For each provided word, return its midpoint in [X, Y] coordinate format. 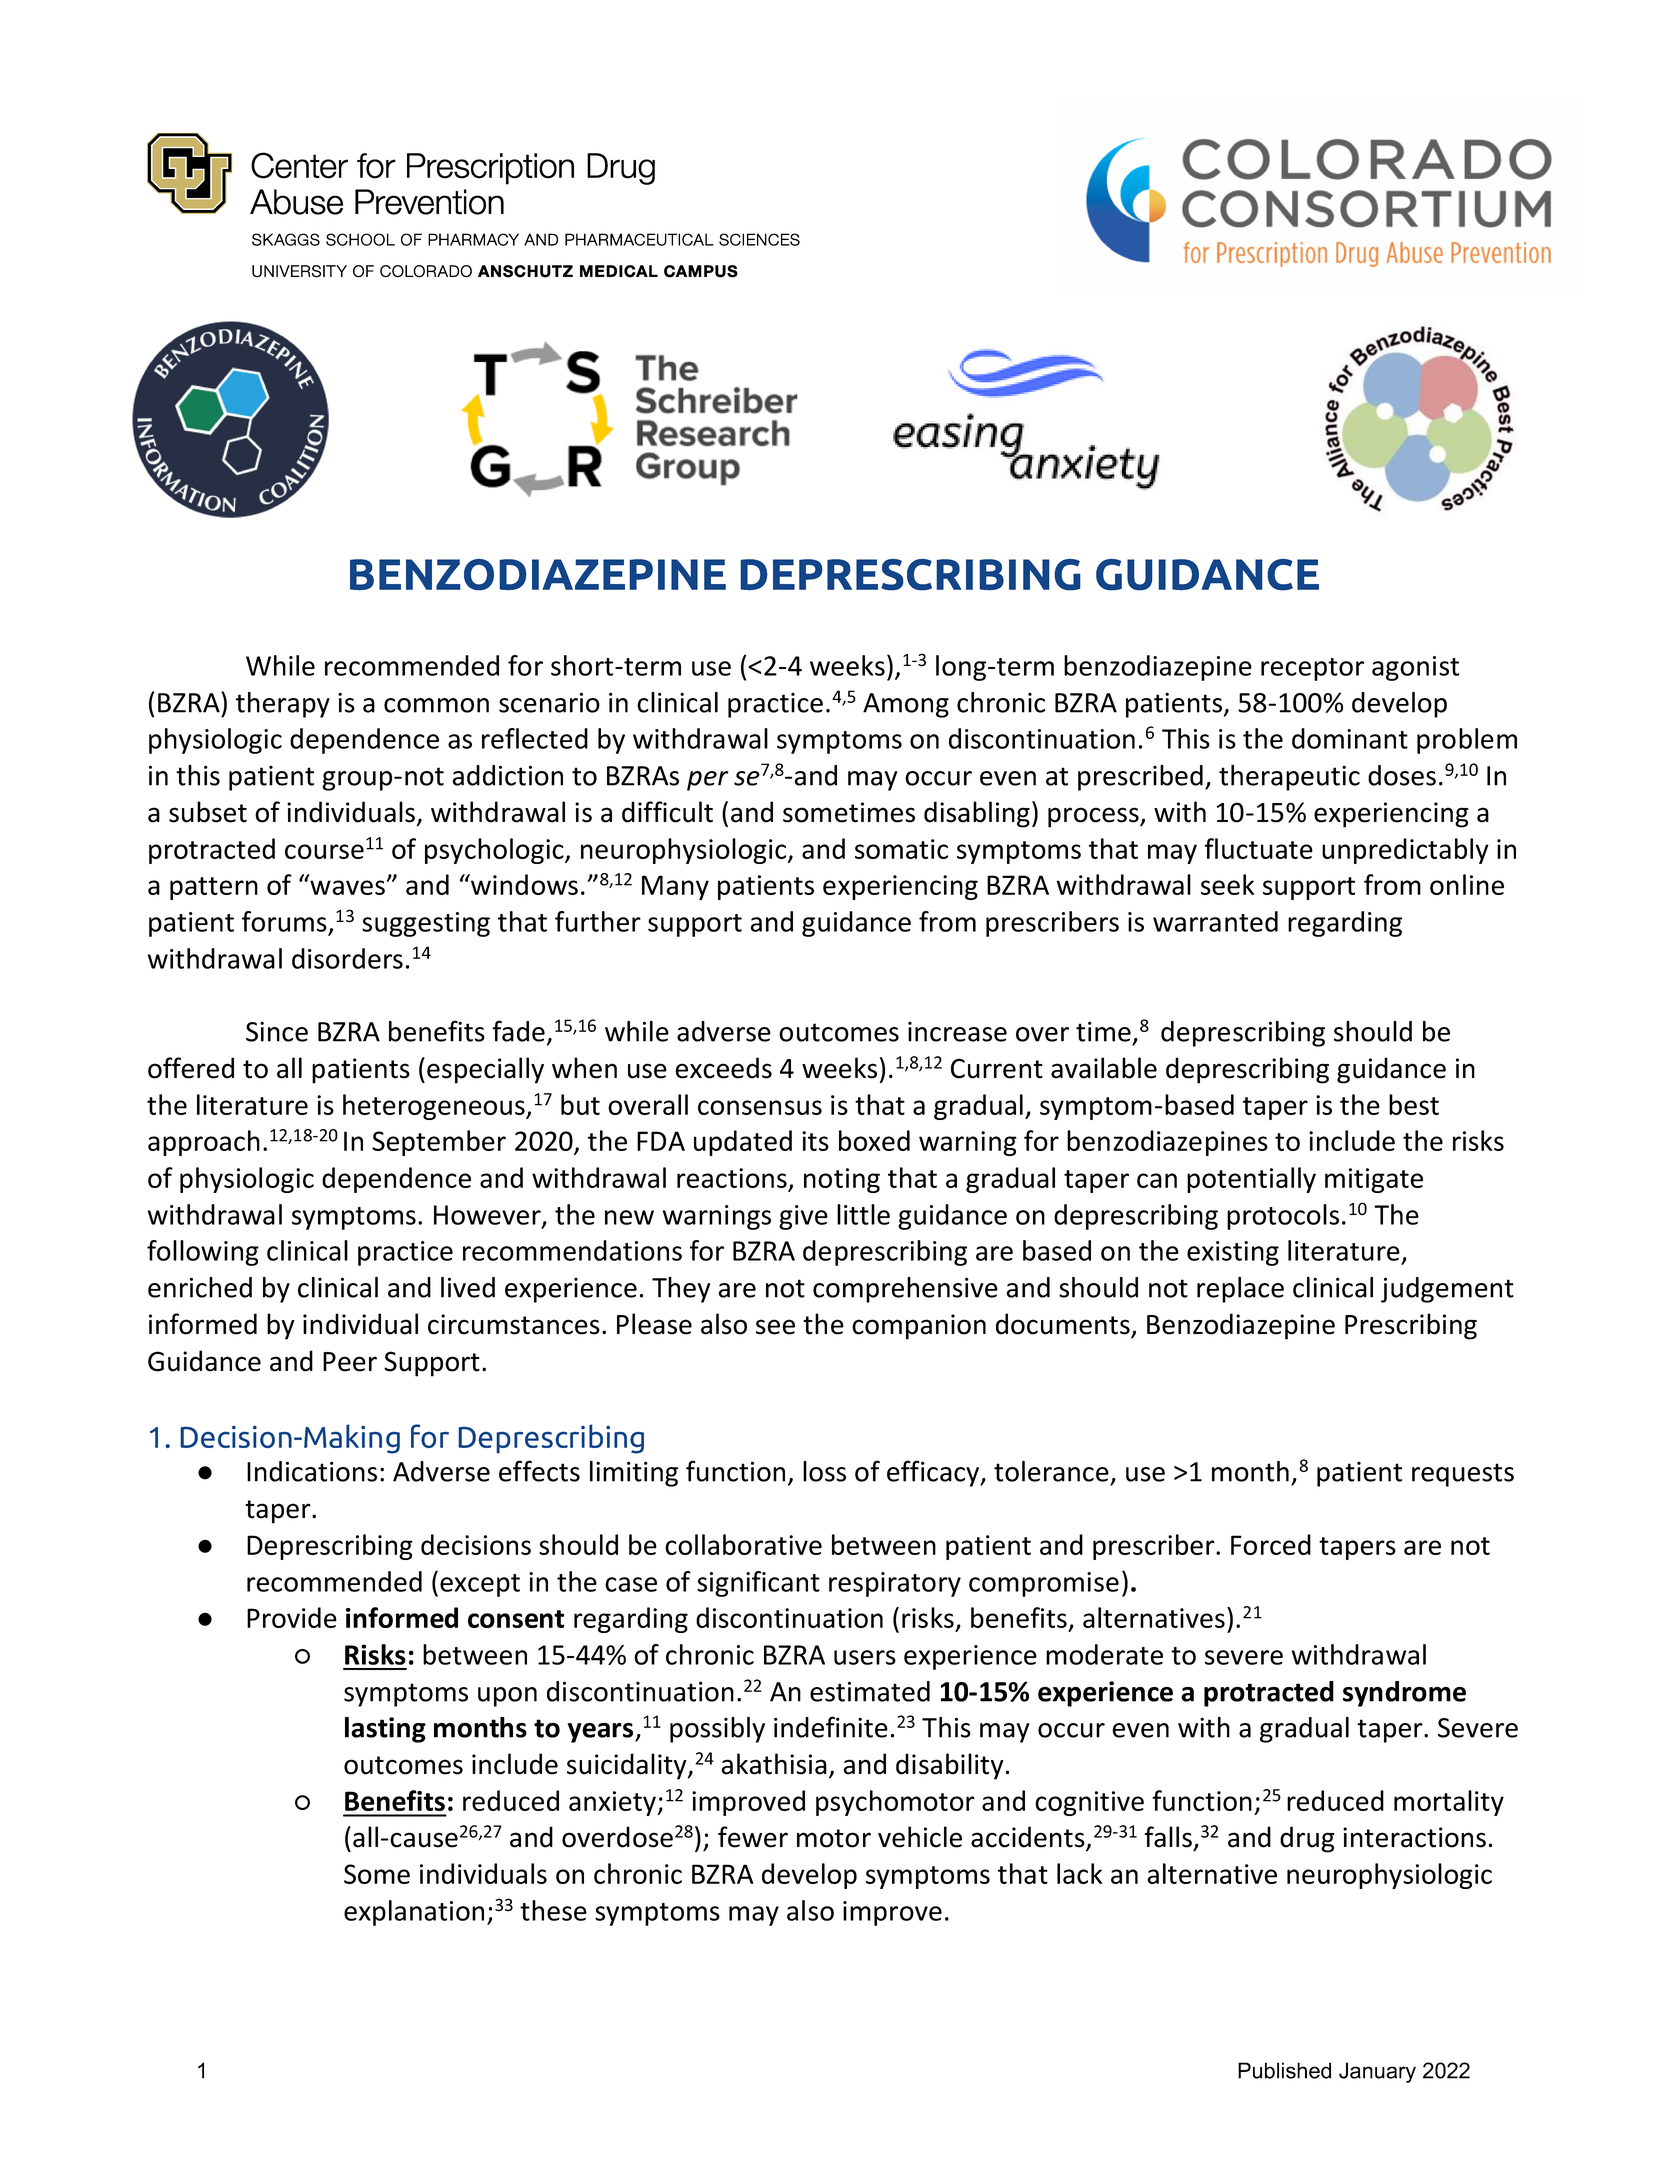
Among [906, 705]
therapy [283, 705]
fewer [753, 1837]
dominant [1350, 738]
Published [1284, 2070]
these [553, 1910]
